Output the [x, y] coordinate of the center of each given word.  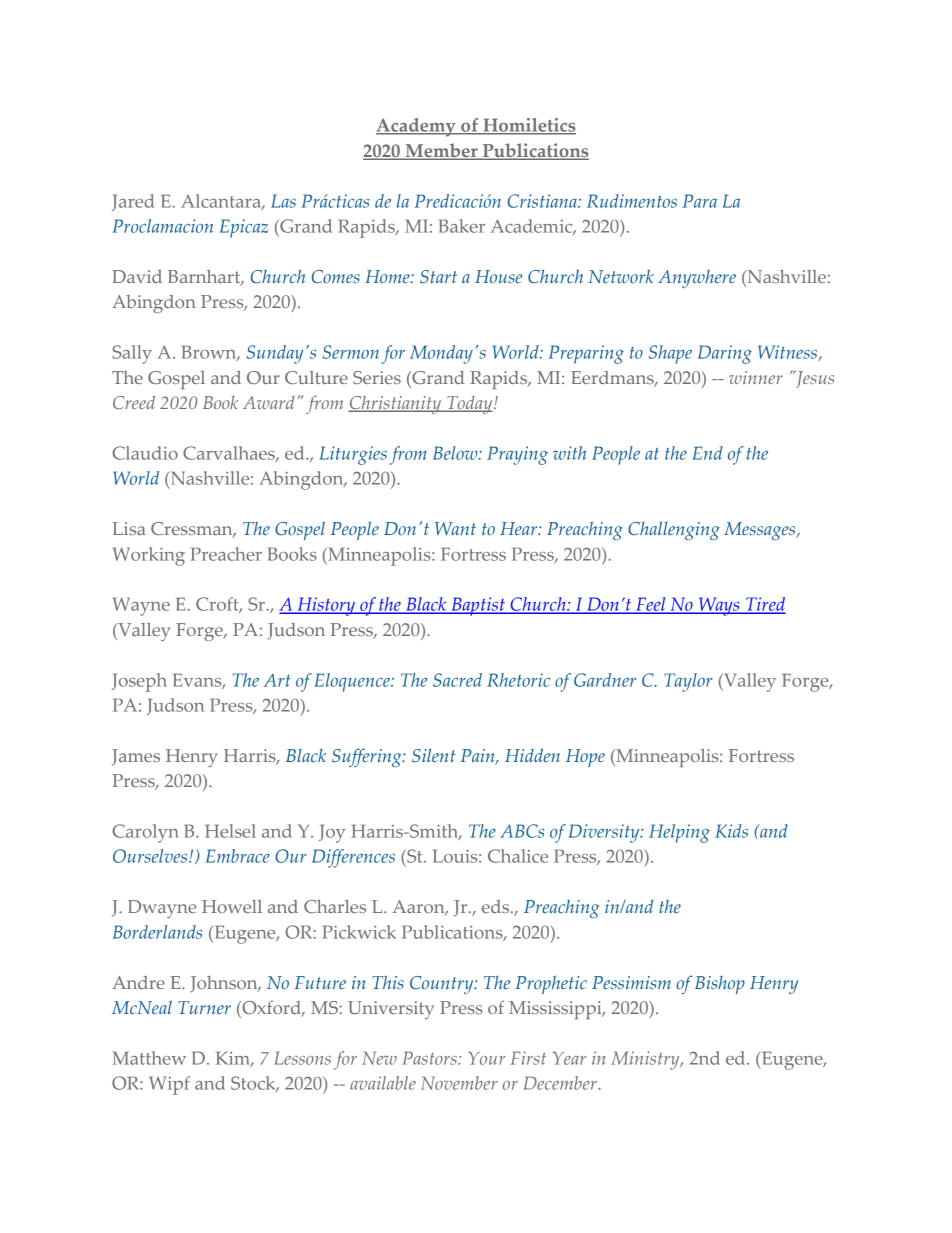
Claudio [145, 453]
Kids [731, 831]
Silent [433, 755]
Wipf [169, 1085]
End [707, 453]
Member [441, 151]
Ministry [646, 1060]
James [136, 757]
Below [456, 453]
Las [283, 201]
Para [700, 201]
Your [487, 1058]
